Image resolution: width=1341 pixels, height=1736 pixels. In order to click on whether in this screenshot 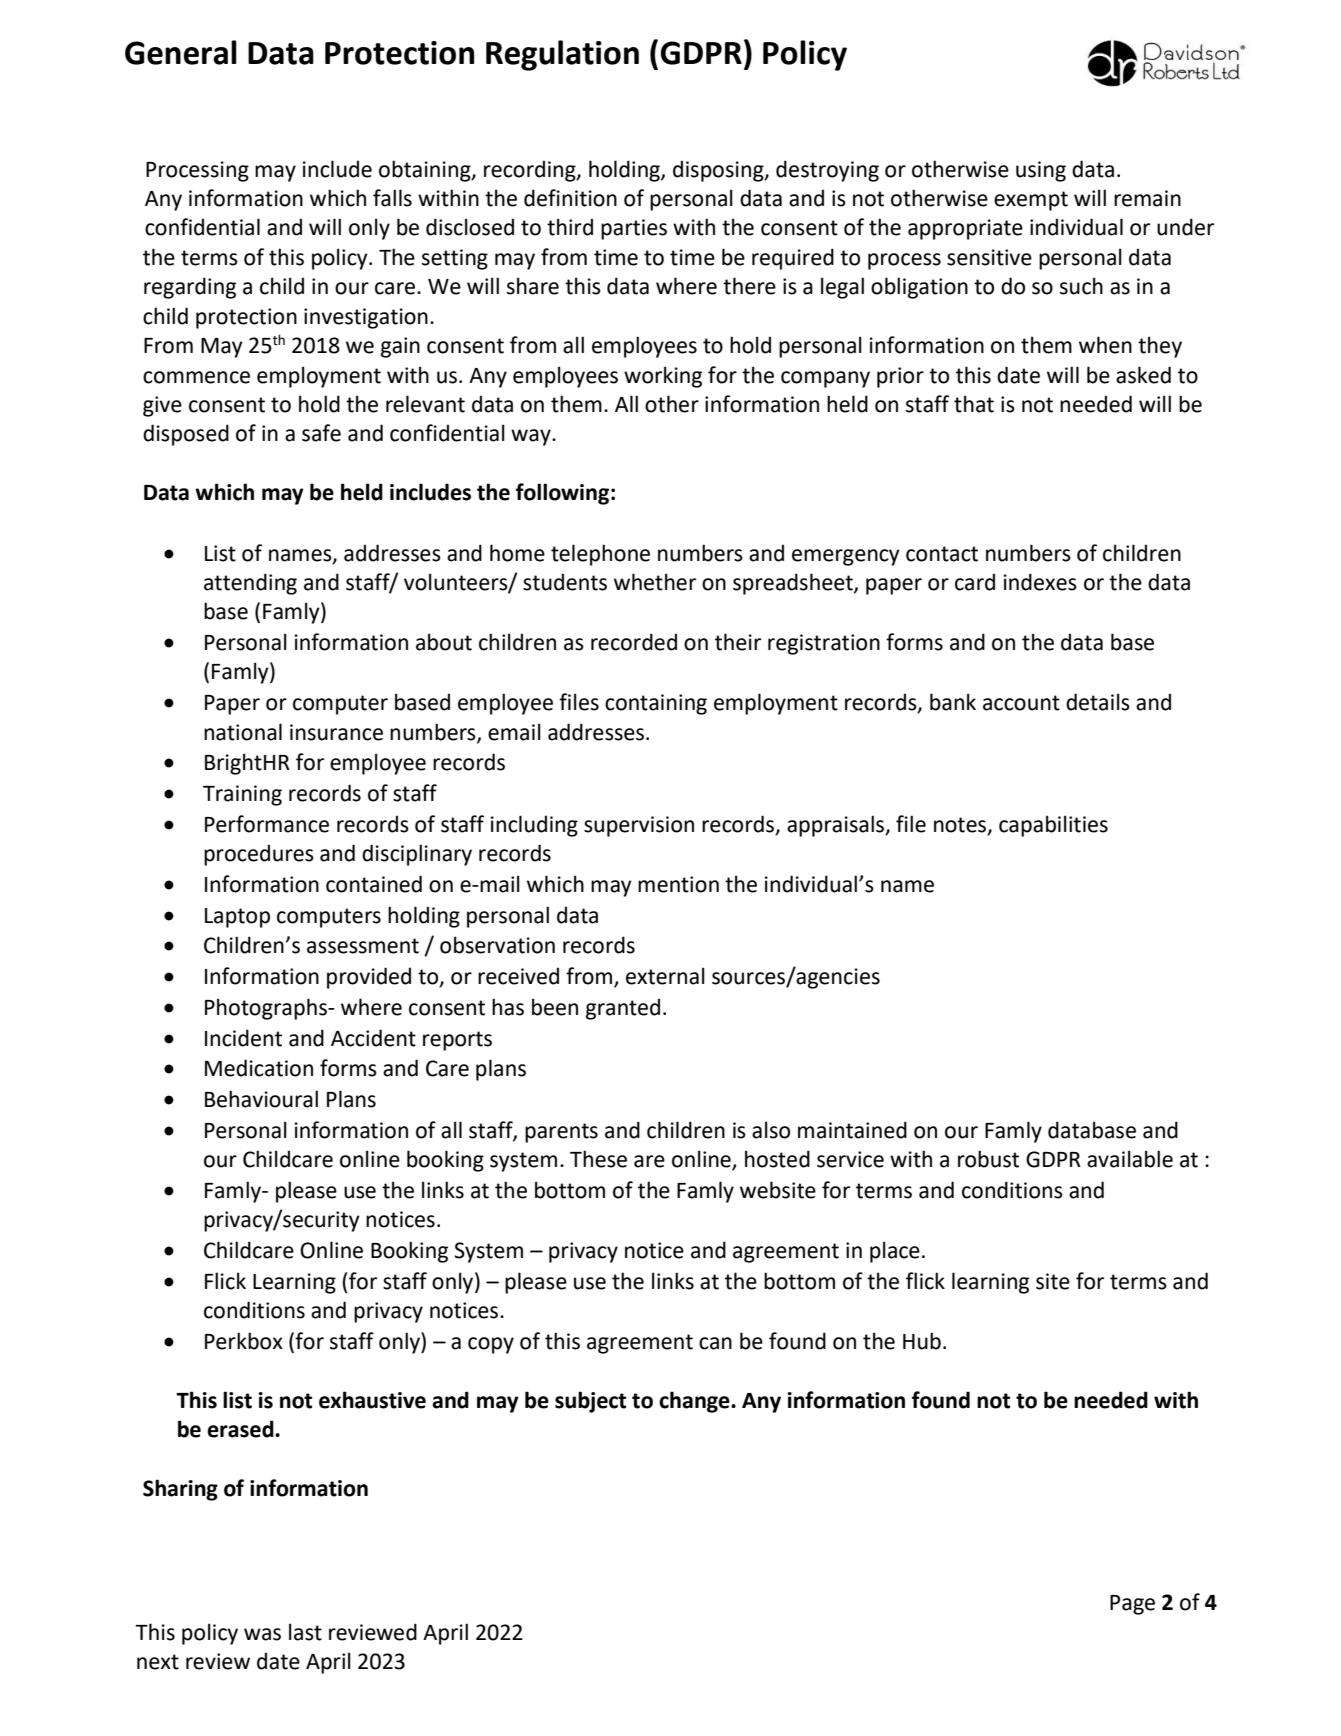, I will do `click(655, 582)`.
